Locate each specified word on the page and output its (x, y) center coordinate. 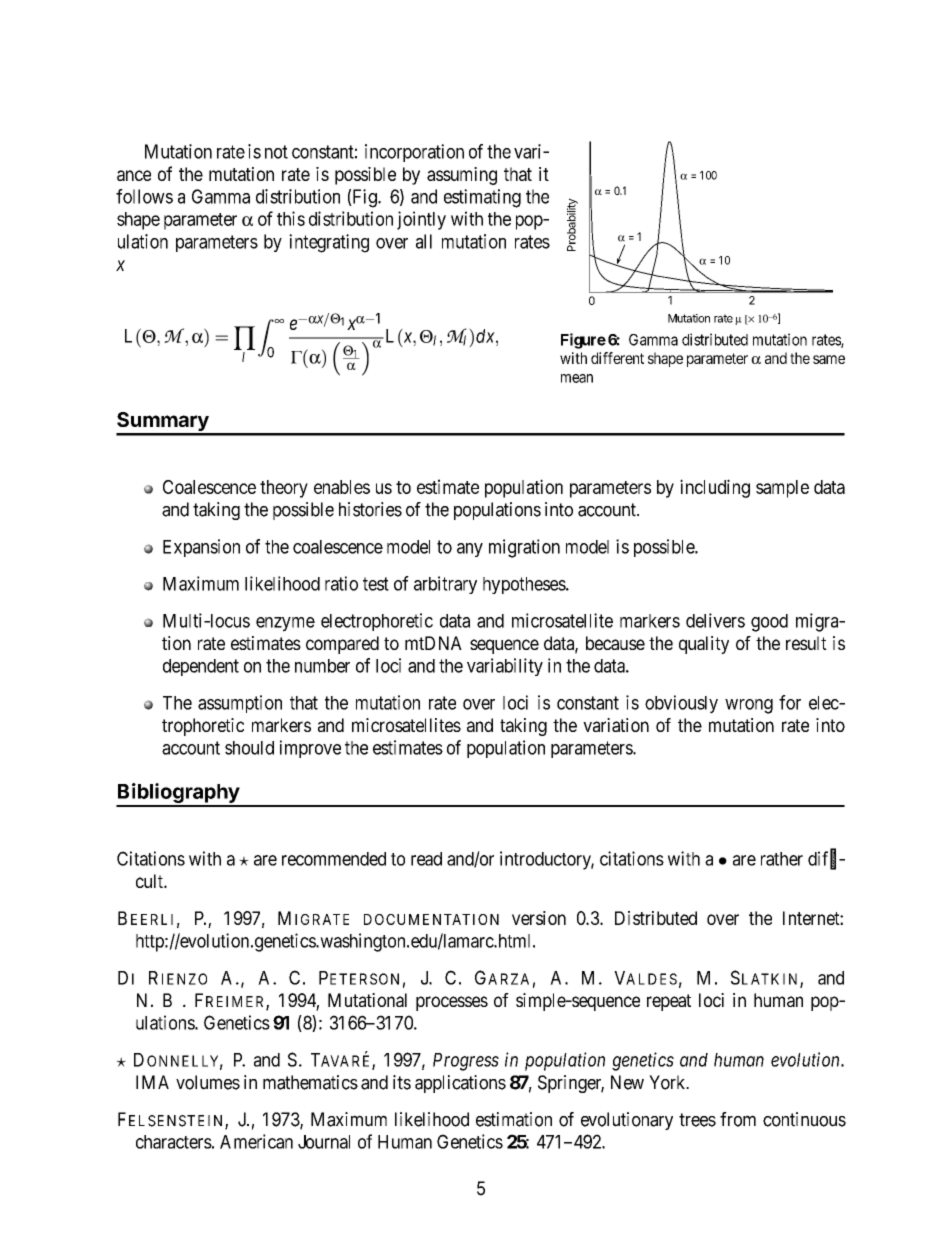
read (426, 859)
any (470, 550)
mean (577, 378)
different (617, 358)
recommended (334, 859)
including (715, 488)
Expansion (201, 548)
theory (284, 489)
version (539, 918)
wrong (749, 706)
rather (782, 859)
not (276, 152)
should (249, 748)
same (829, 359)
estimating (482, 198)
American (256, 1141)
